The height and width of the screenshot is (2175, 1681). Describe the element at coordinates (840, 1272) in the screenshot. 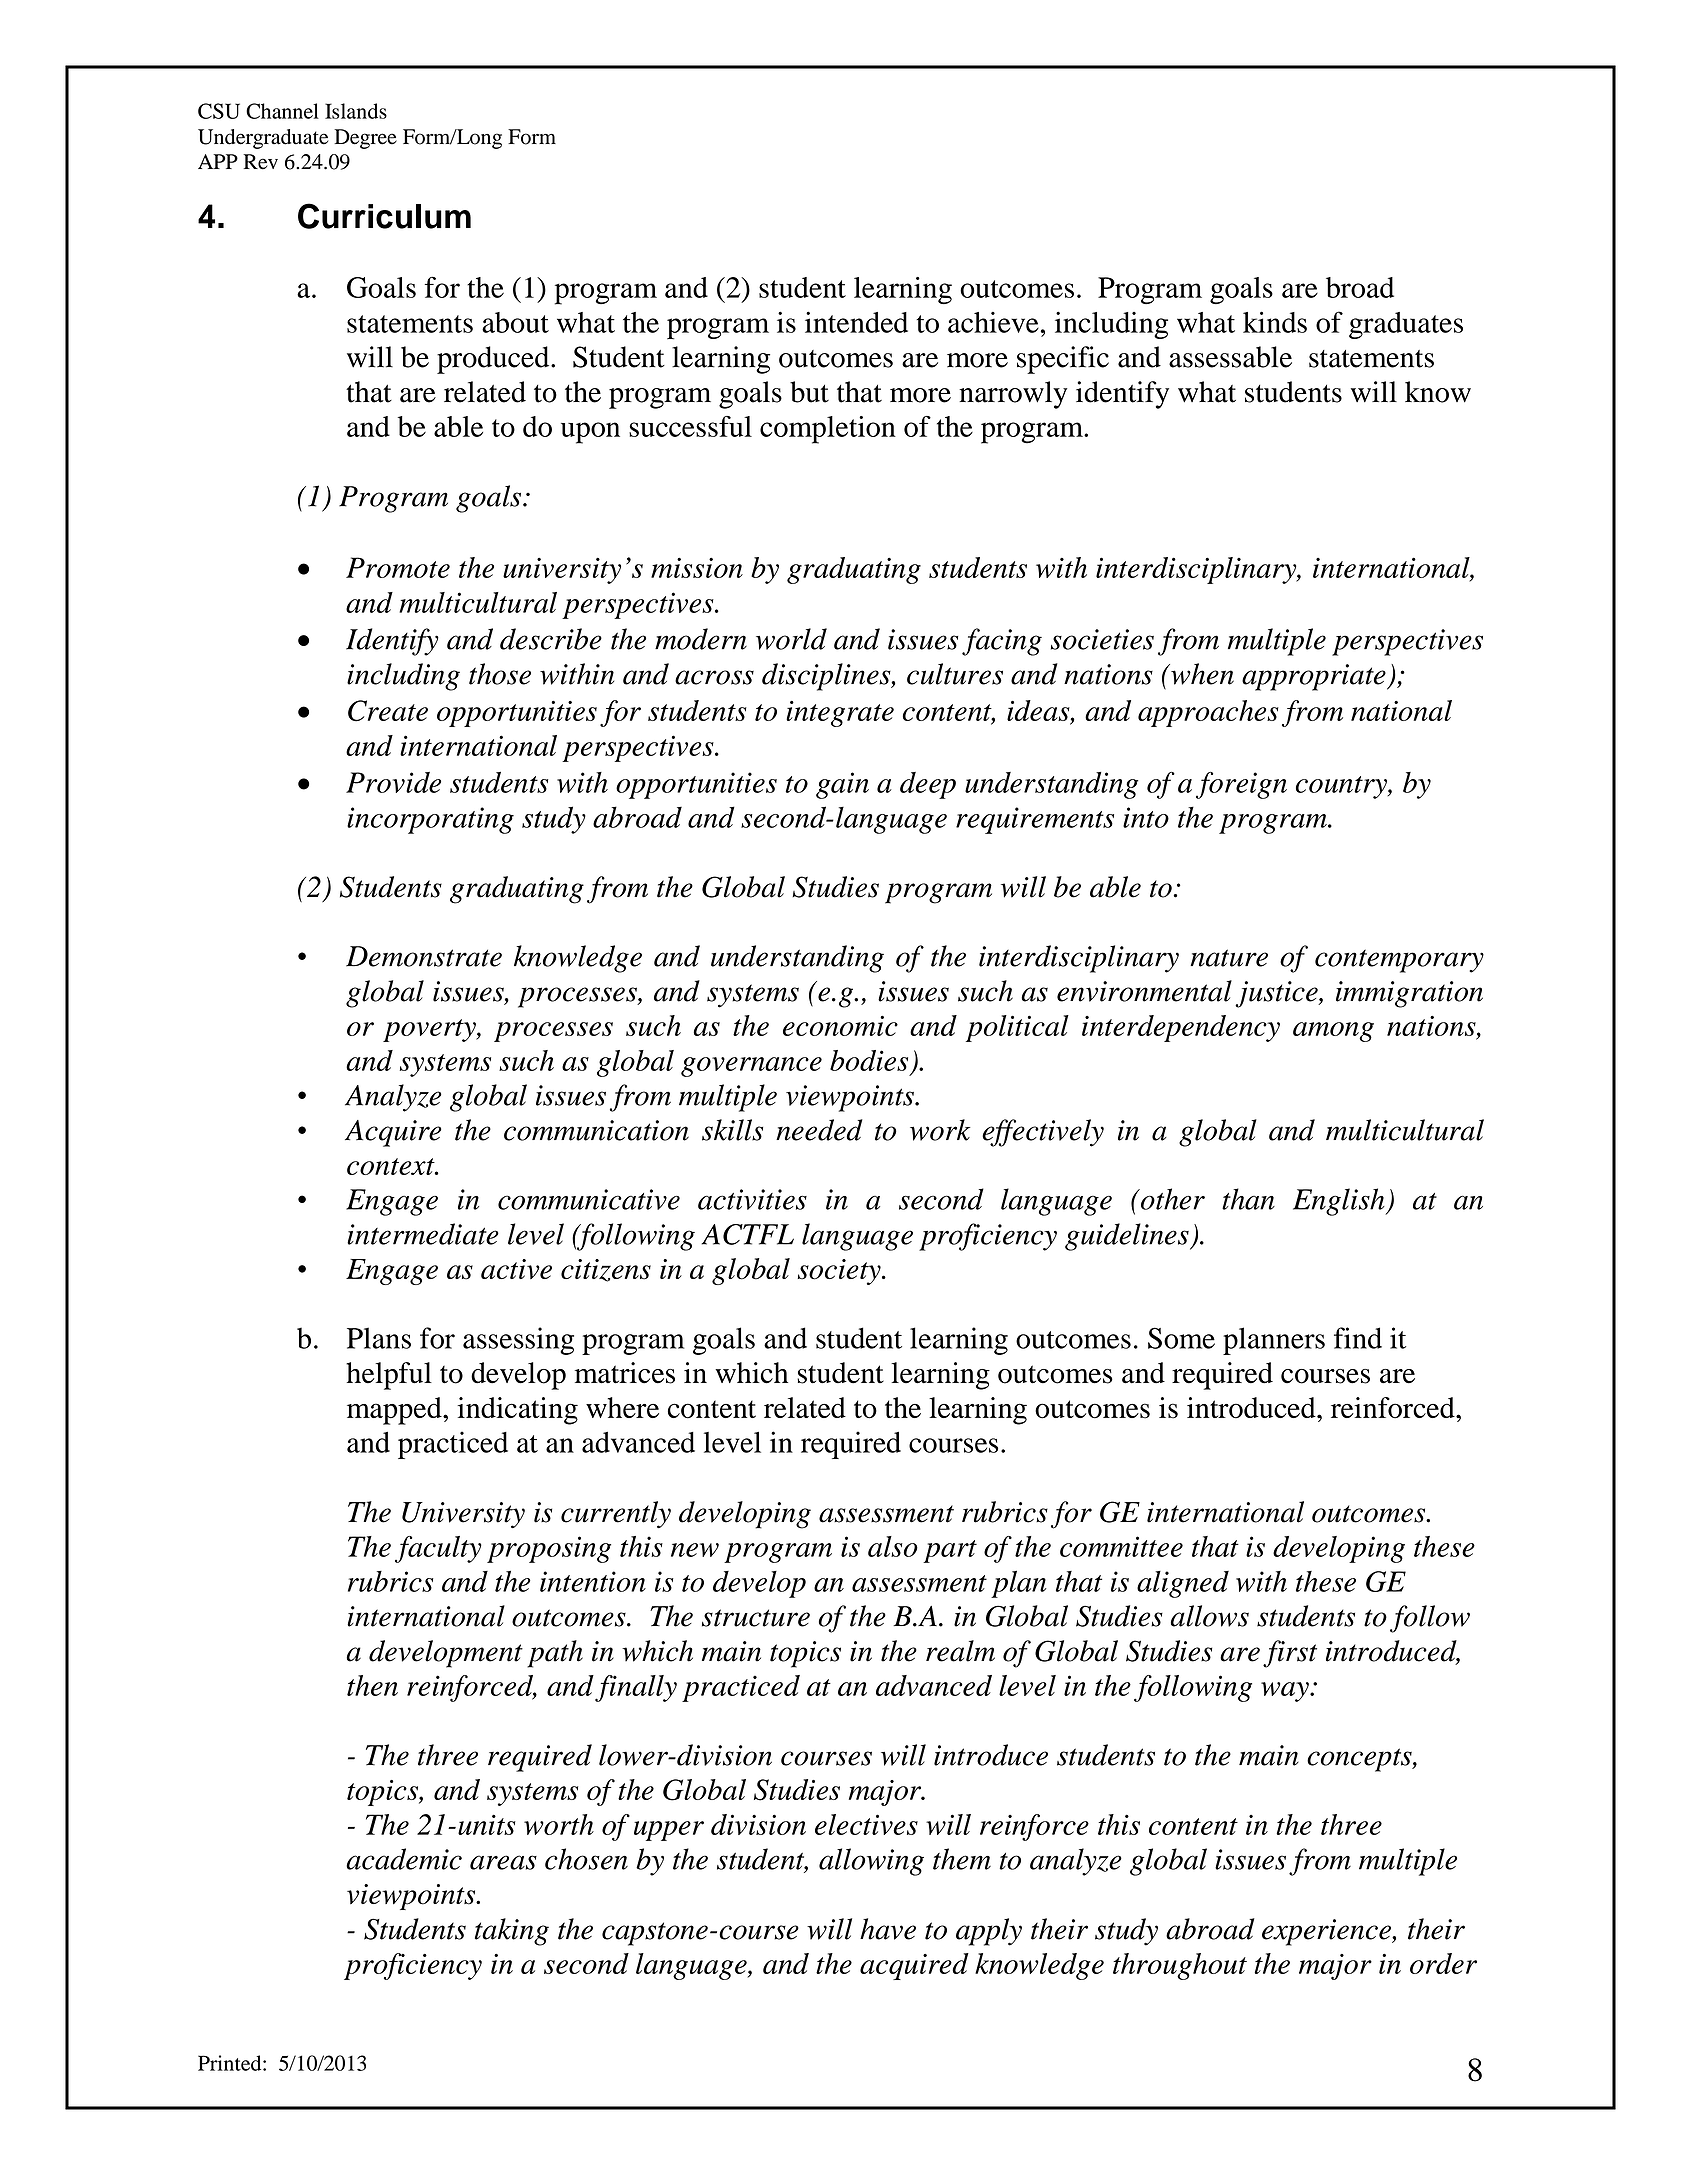

I see `society` at that location.
